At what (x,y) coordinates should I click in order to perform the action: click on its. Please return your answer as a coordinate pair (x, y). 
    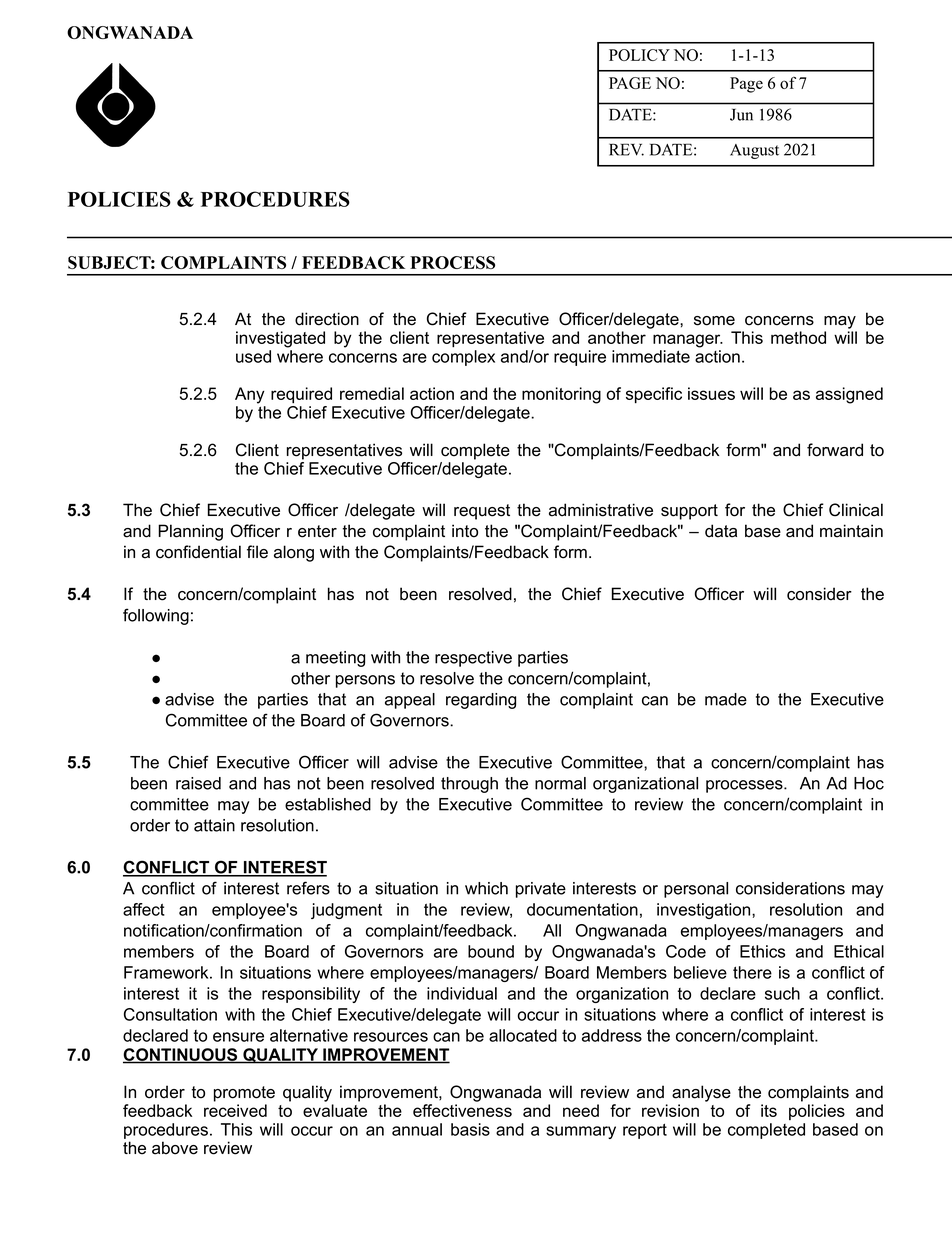
    Looking at the image, I should click on (769, 1110).
